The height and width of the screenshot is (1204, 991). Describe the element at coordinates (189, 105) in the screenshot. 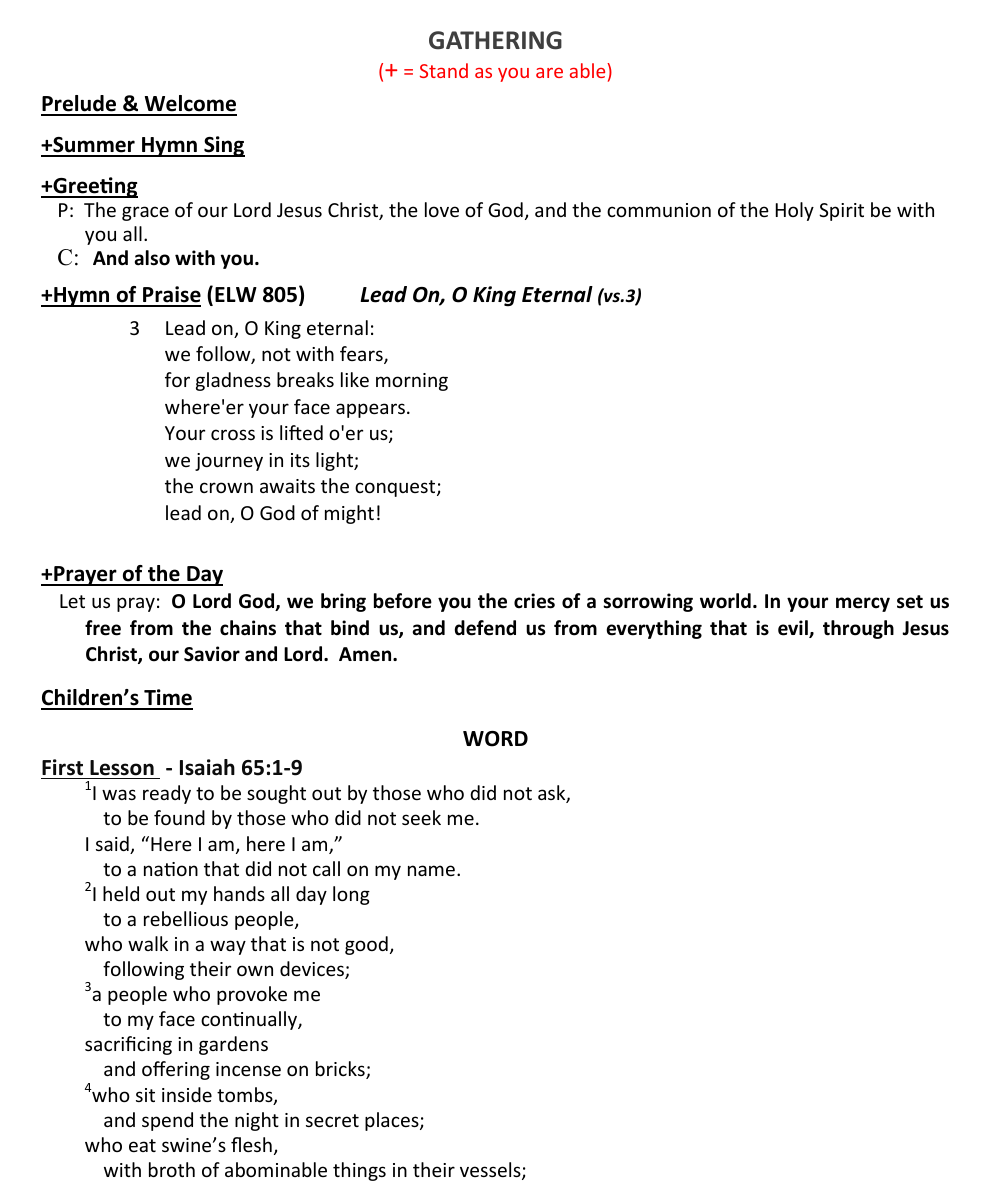

I see `Welcome` at that location.
